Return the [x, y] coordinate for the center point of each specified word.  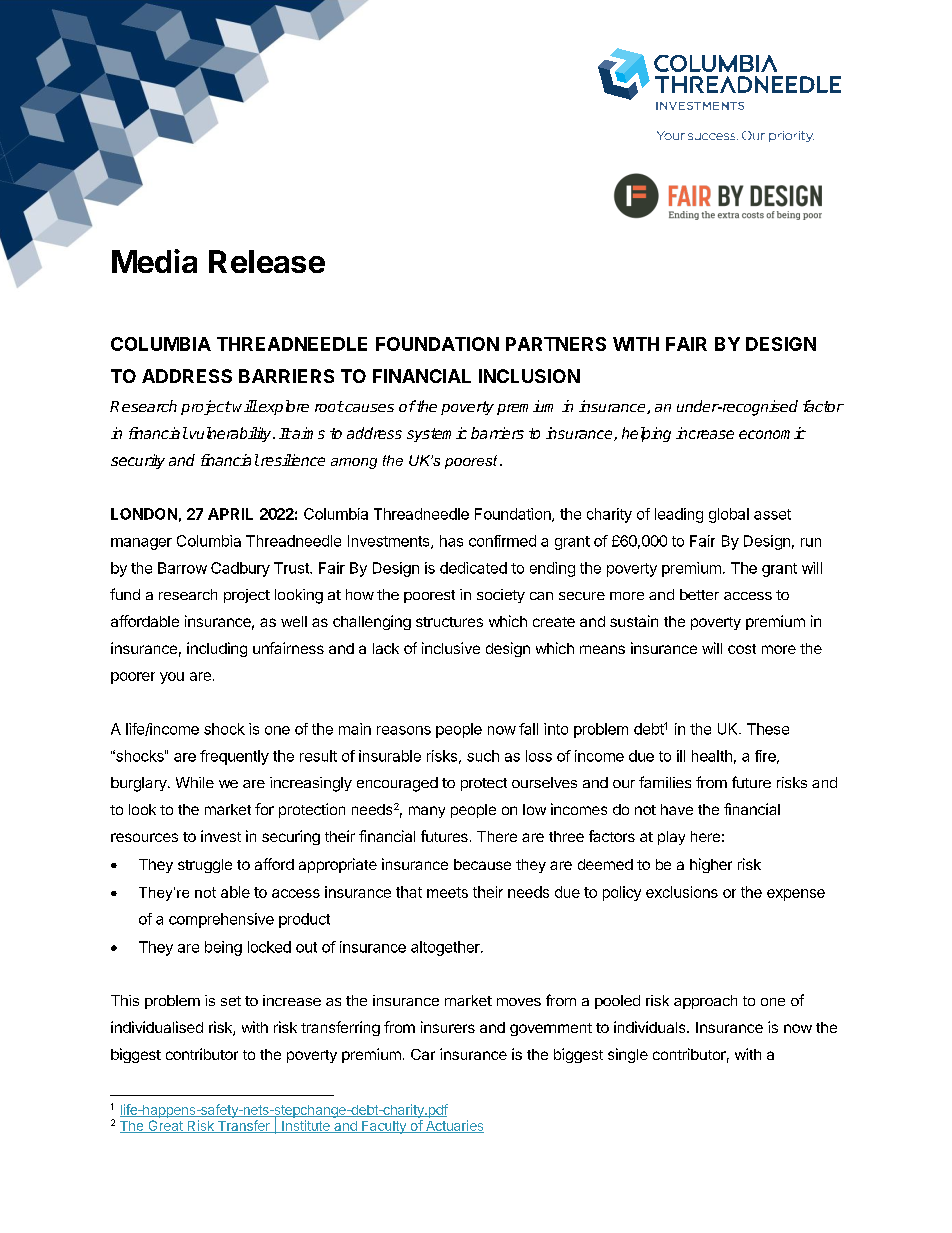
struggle [205, 866]
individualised [157, 1027]
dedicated [473, 568]
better [699, 594]
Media [154, 261]
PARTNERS [556, 344]
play [671, 838]
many [427, 812]
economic [772, 433]
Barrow [182, 568]
